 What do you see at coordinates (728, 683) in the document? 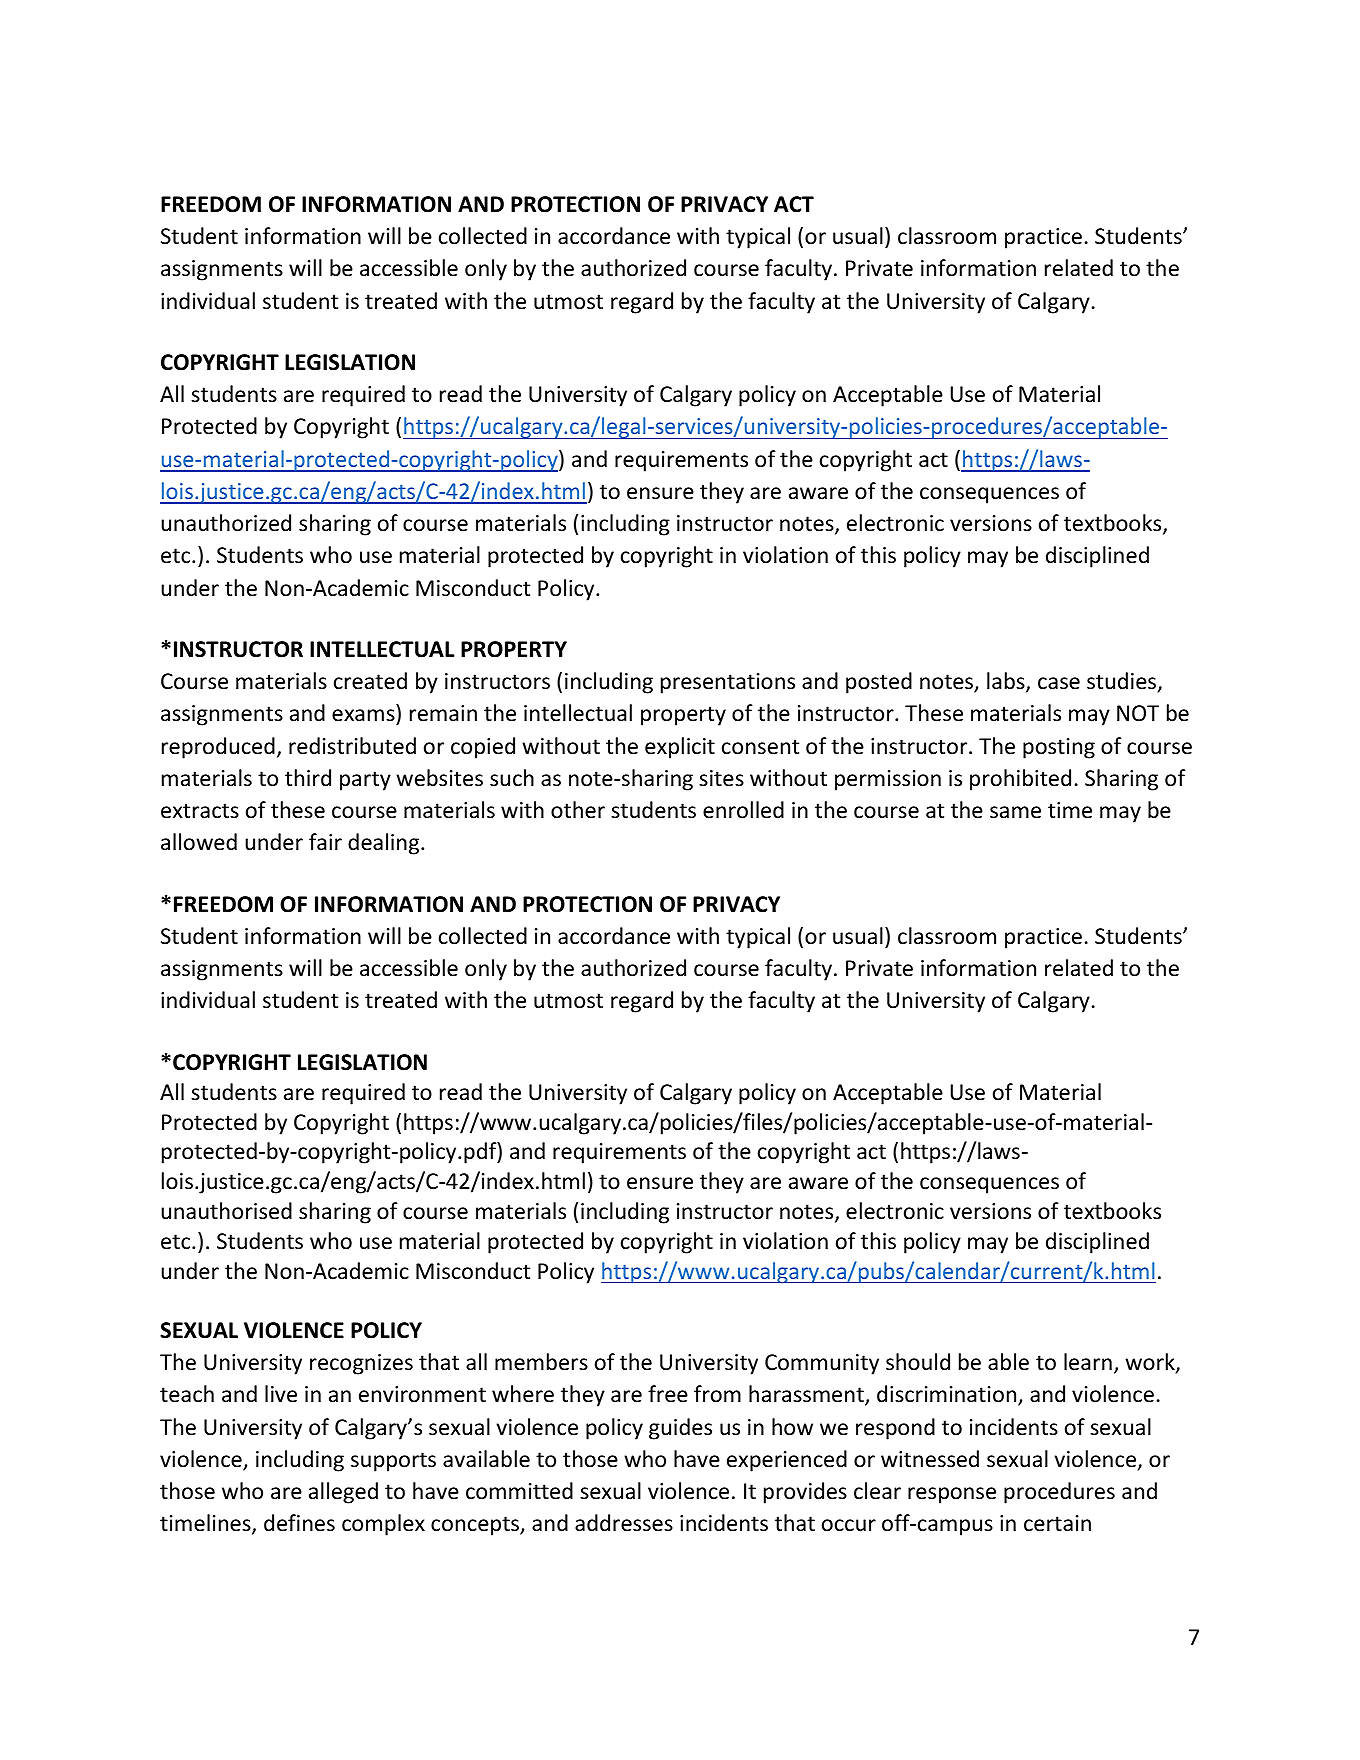
I see `presentations` at bounding box center [728, 683].
